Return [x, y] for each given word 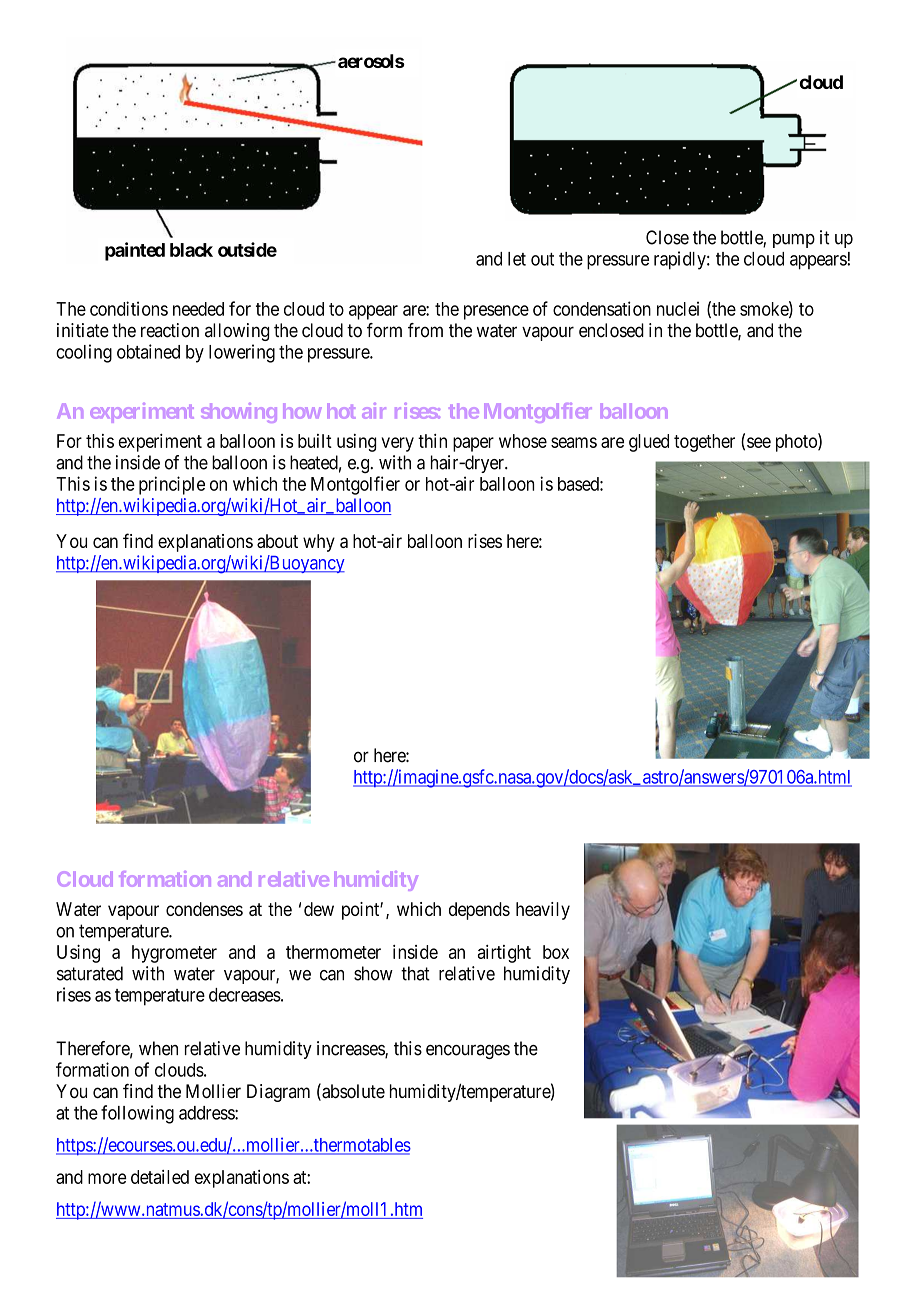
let [517, 259]
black [191, 250]
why [319, 543]
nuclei [678, 308]
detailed [160, 1177]
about [277, 541]
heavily [543, 911]
